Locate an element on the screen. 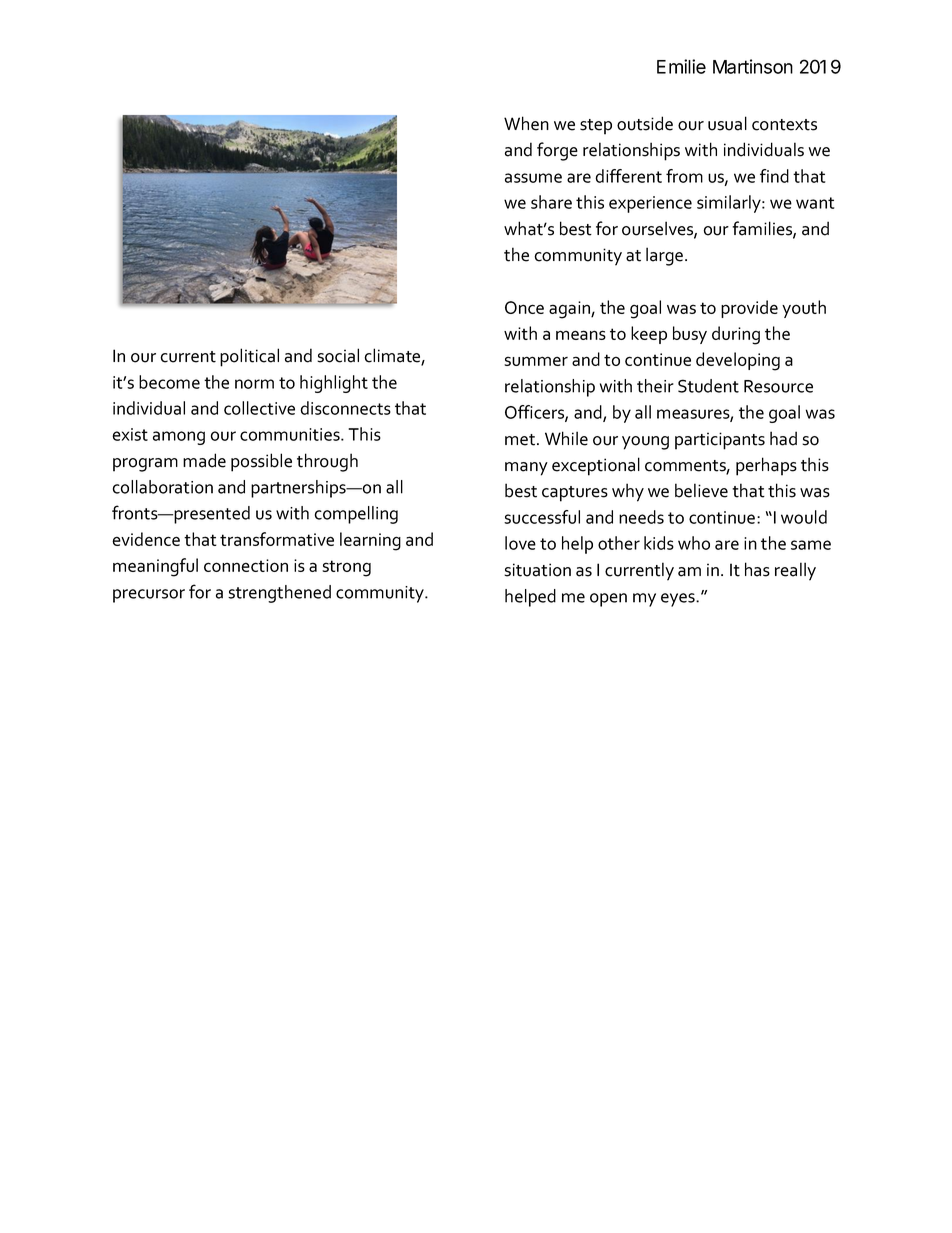 This screenshot has height=1233, width=952. political is located at coordinates (249, 357).
